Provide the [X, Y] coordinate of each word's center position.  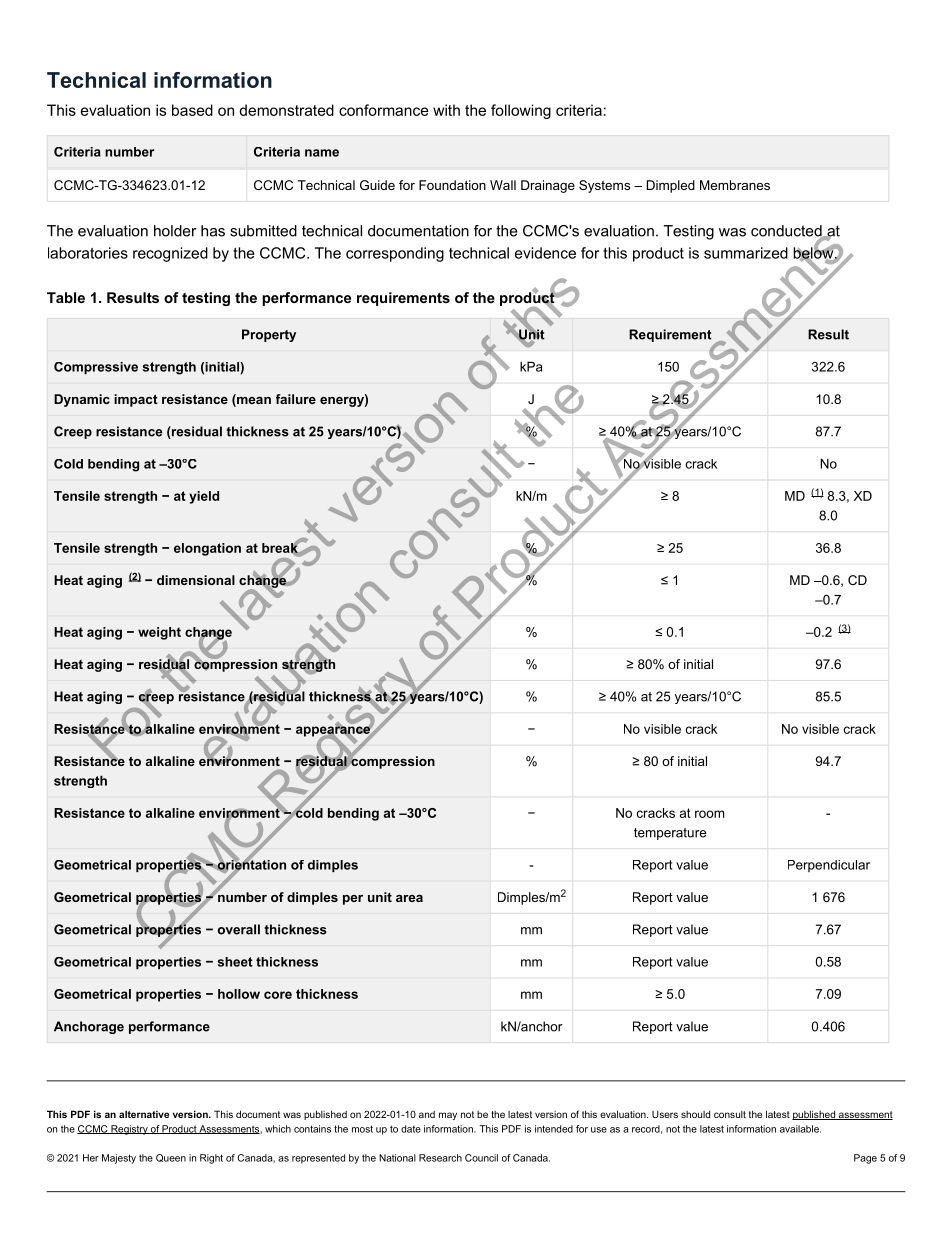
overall [239, 929]
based [192, 110]
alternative [144, 1114]
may [448, 1116]
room [709, 814]
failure [296, 399]
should [695, 1114]
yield [204, 497]
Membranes [735, 185]
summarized [746, 253]
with [446, 110]
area [409, 898]
